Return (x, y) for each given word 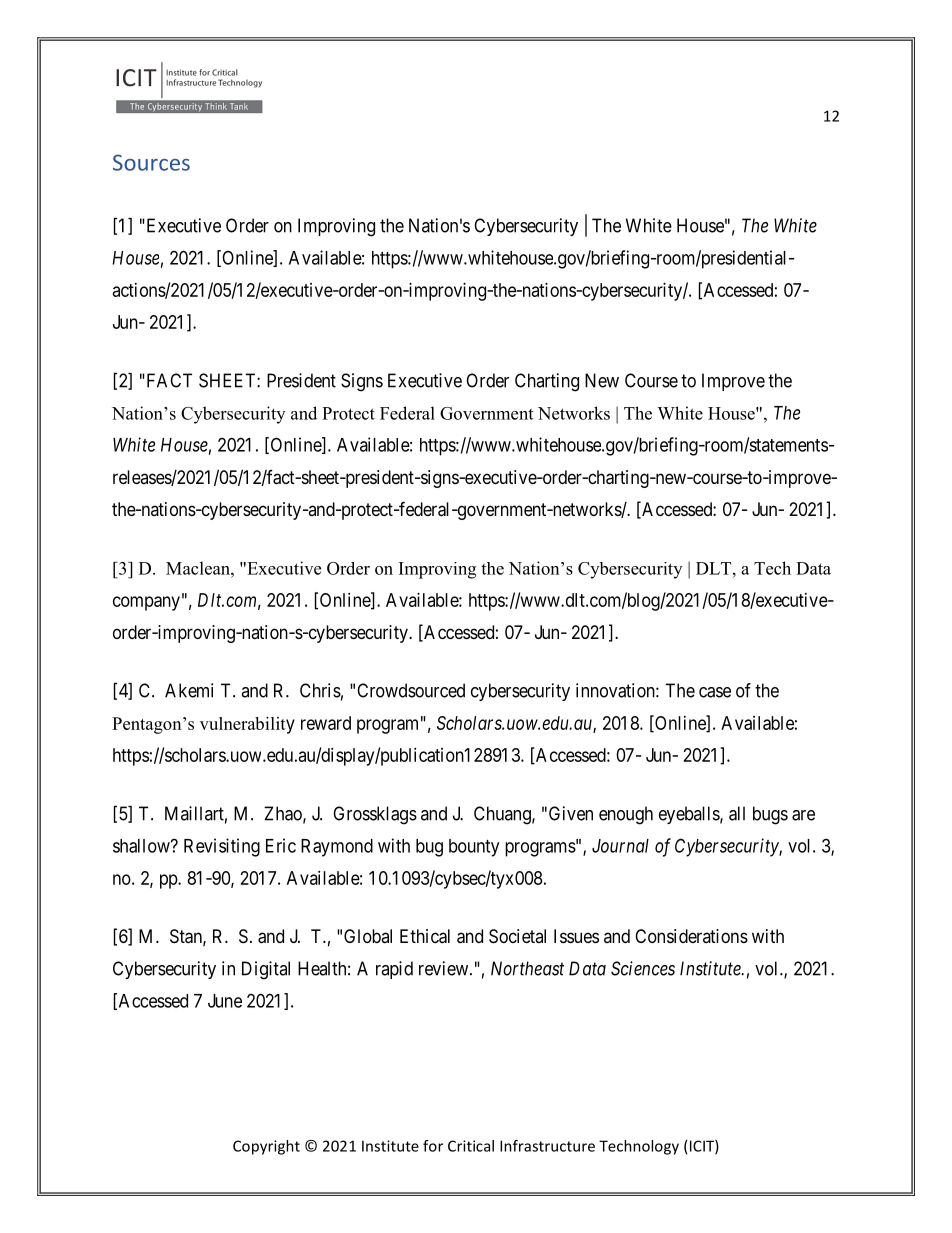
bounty (474, 848)
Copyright (266, 1147)
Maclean (199, 568)
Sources (151, 162)
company (146, 603)
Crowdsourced (411, 690)
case (715, 692)
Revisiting (222, 847)
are (803, 815)
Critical (471, 1146)
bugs (770, 815)
